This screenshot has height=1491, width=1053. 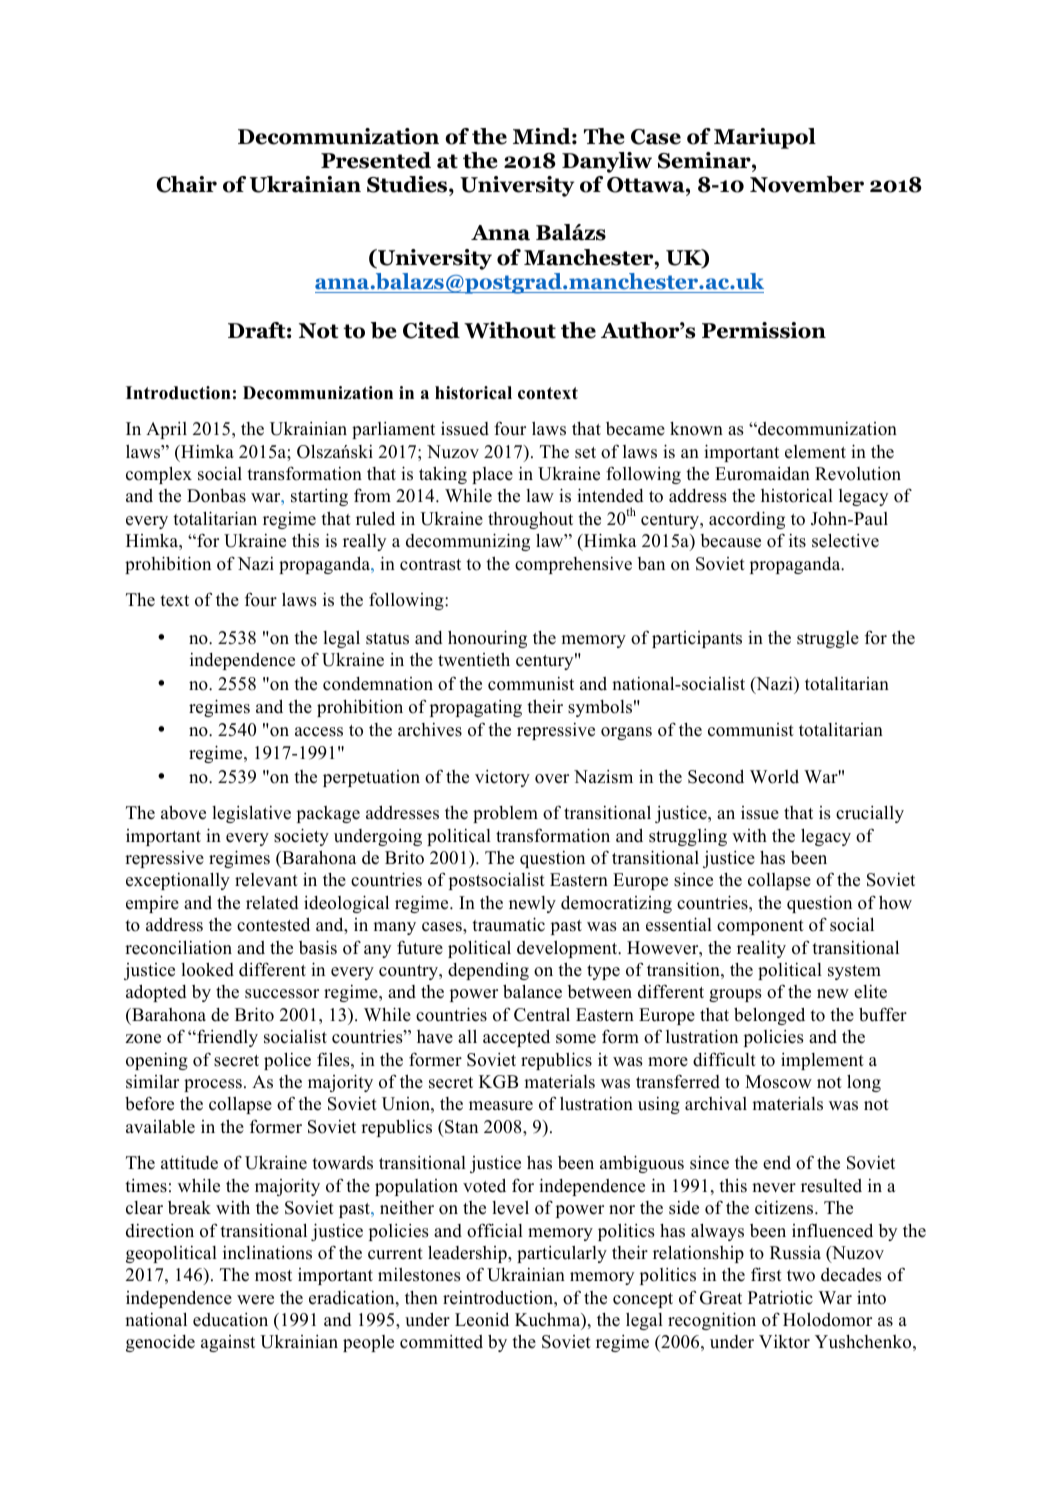 I want to click on legislative, so click(x=251, y=814).
